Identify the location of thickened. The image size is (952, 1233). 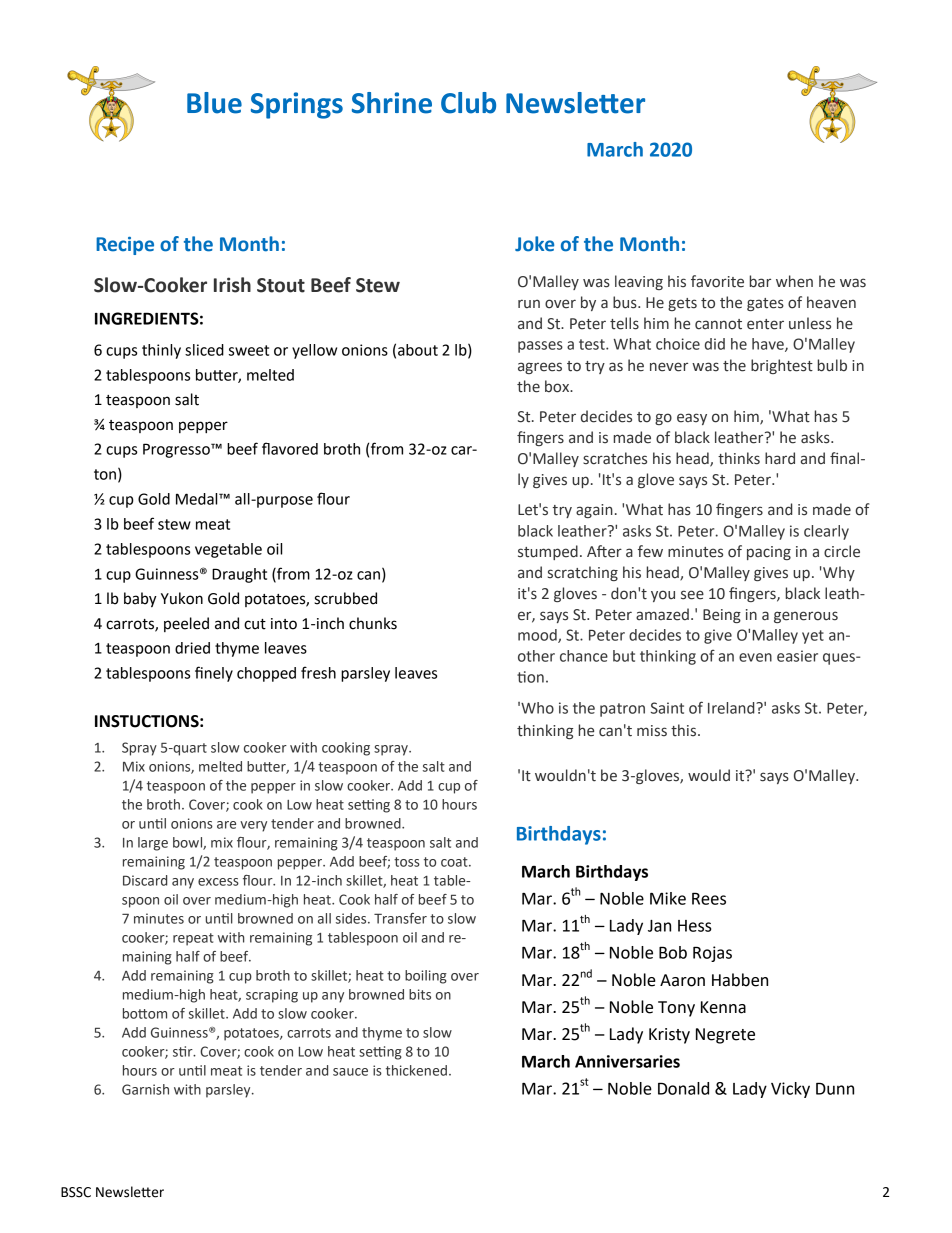
(416, 1070).
